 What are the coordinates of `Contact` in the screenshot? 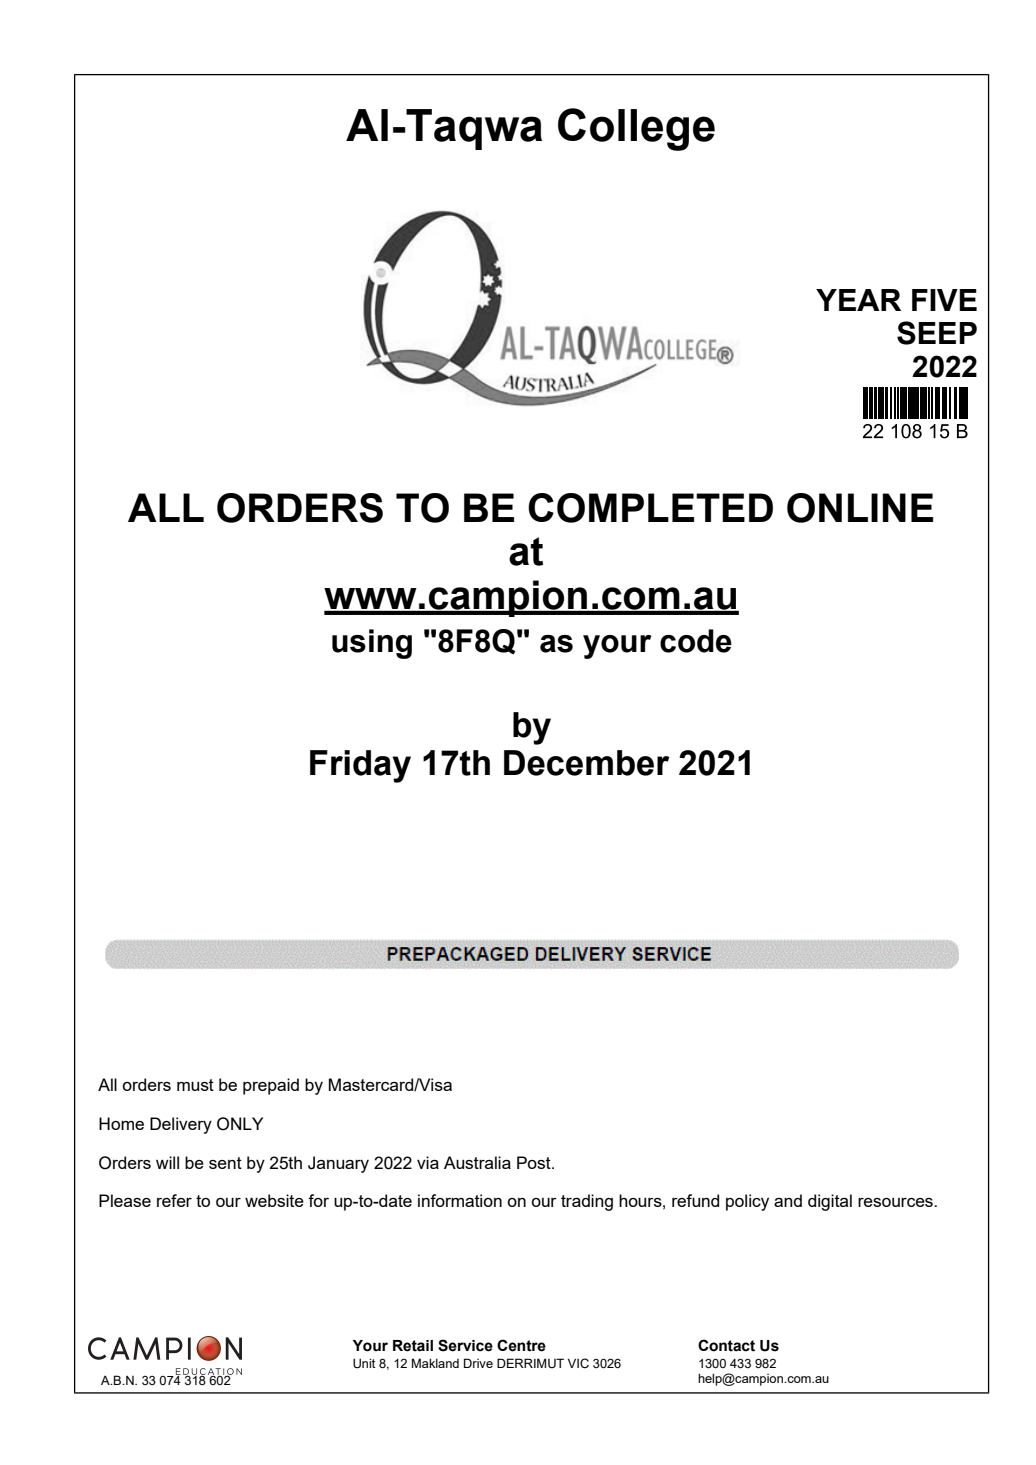 It's located at (726, 1345).
